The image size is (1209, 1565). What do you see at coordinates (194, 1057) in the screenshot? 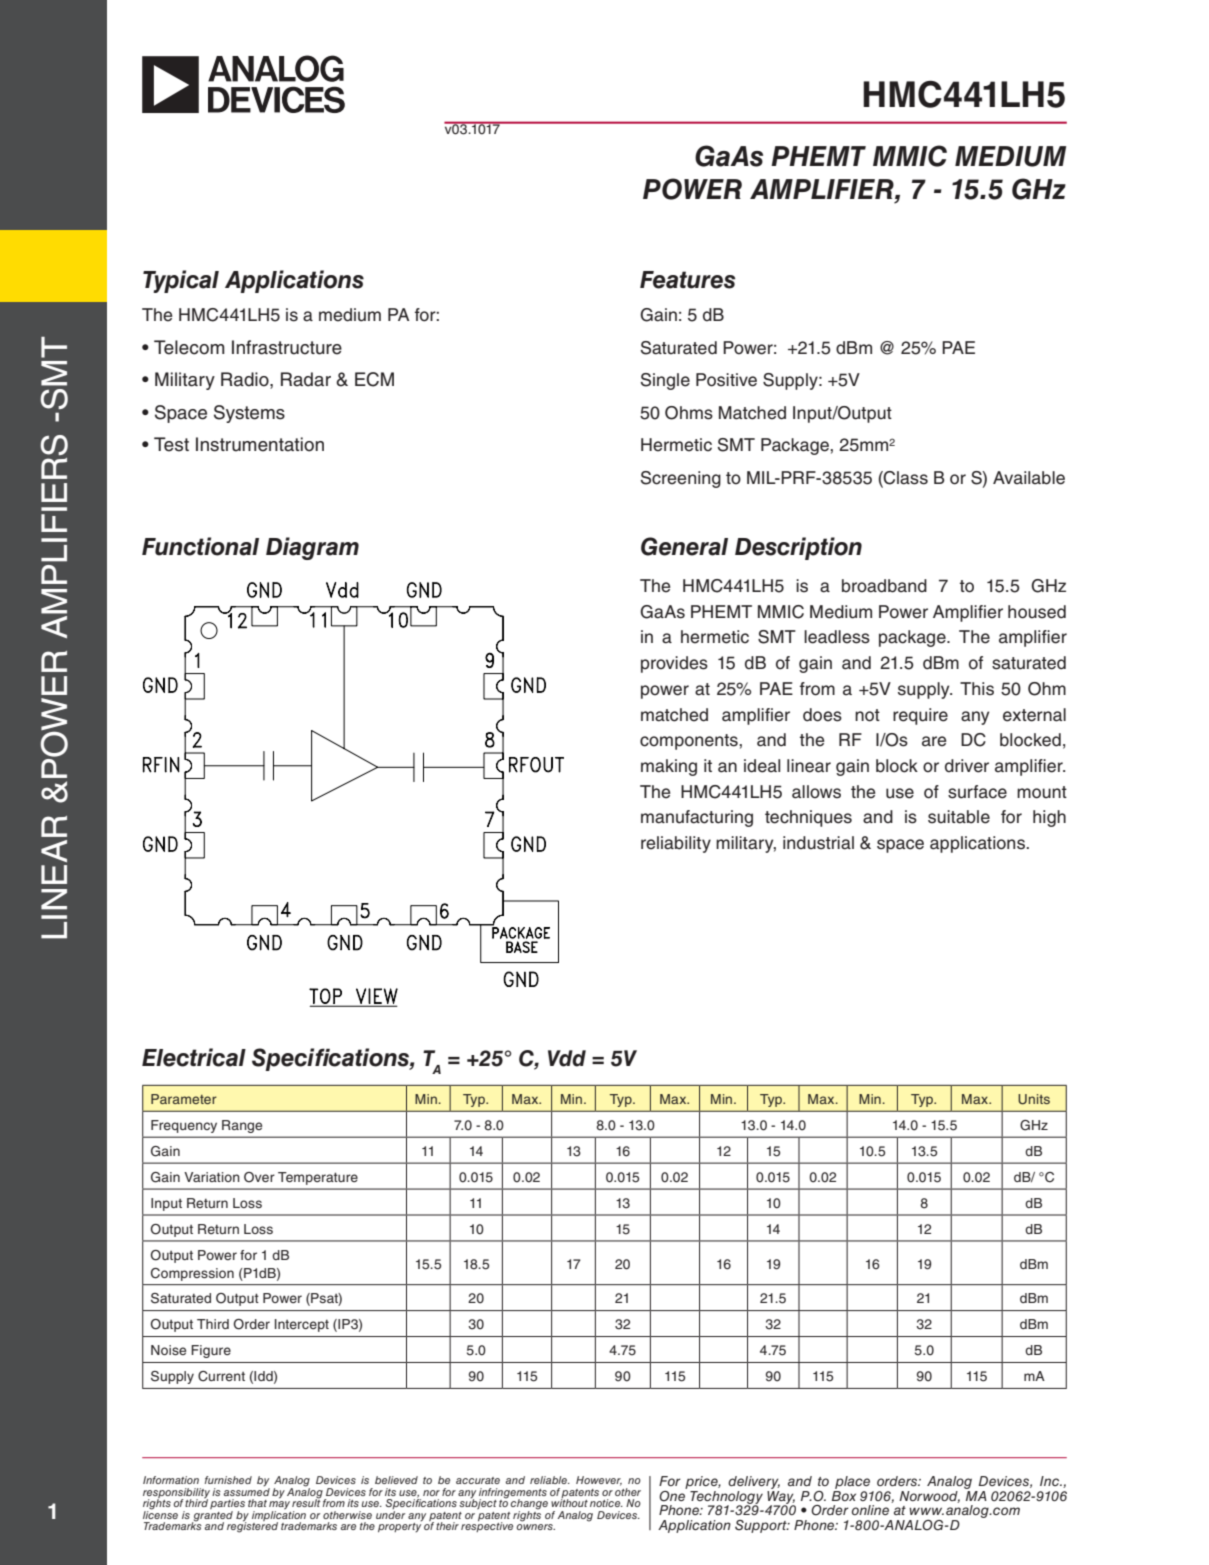
I see `Electrical` at bounding box center [194, 1057].
